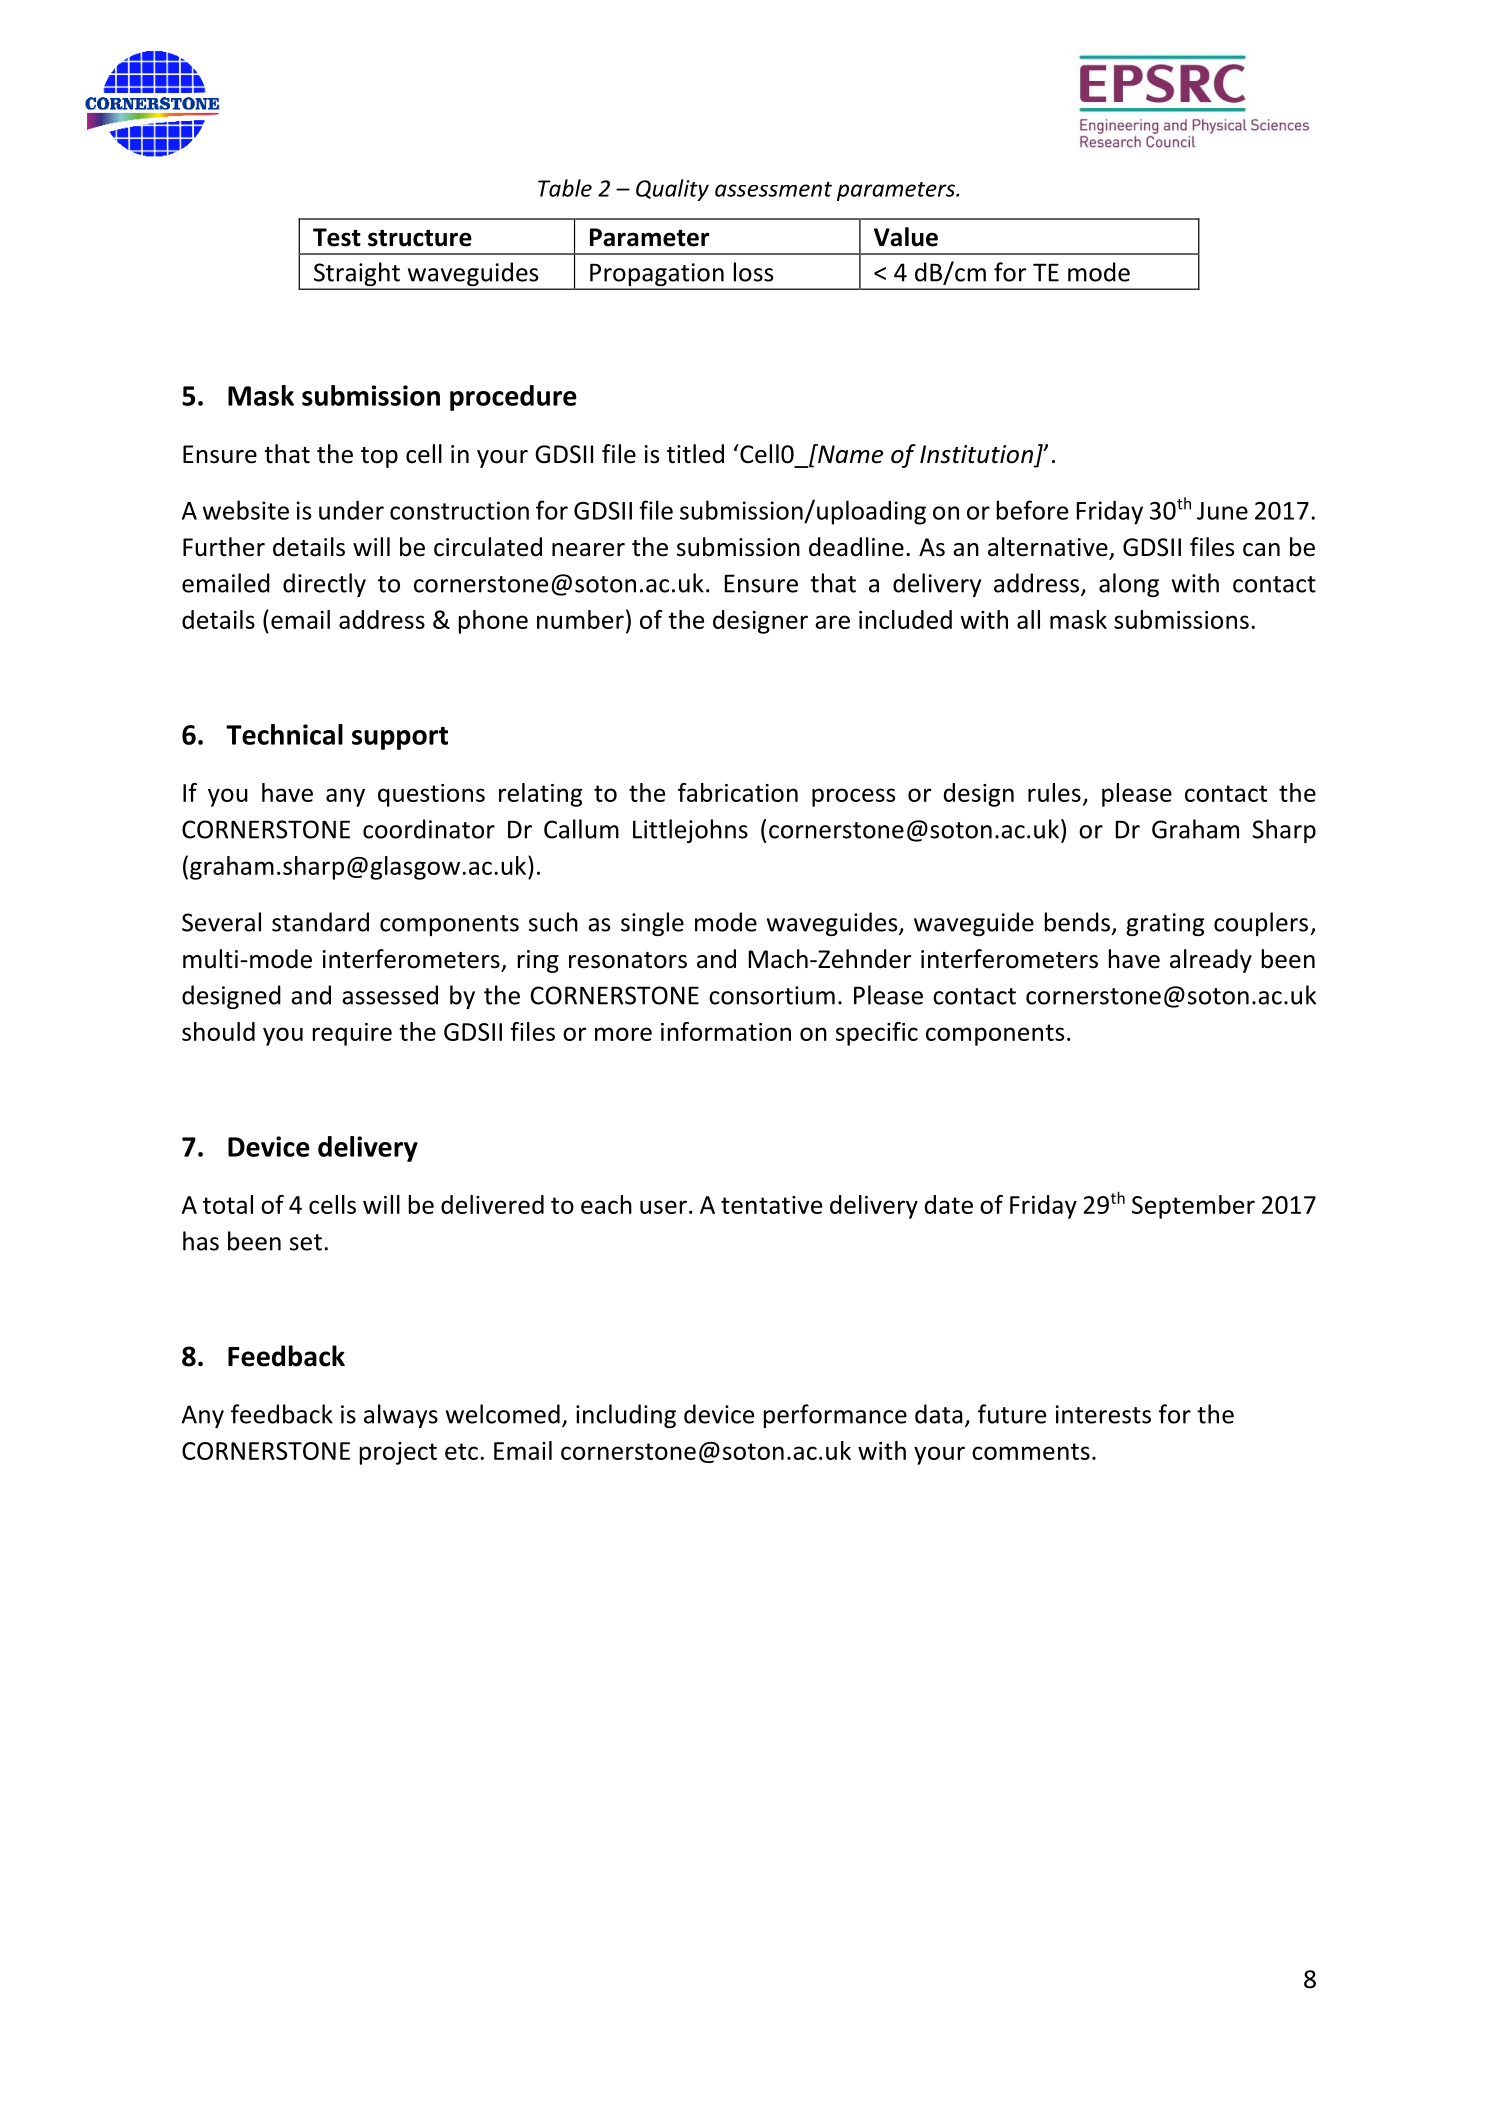 This image has width=1498, height=2118. What do you see at coordinates (835, 1416) in the image?
I see `performance` at bounding box center [835, 1416].
